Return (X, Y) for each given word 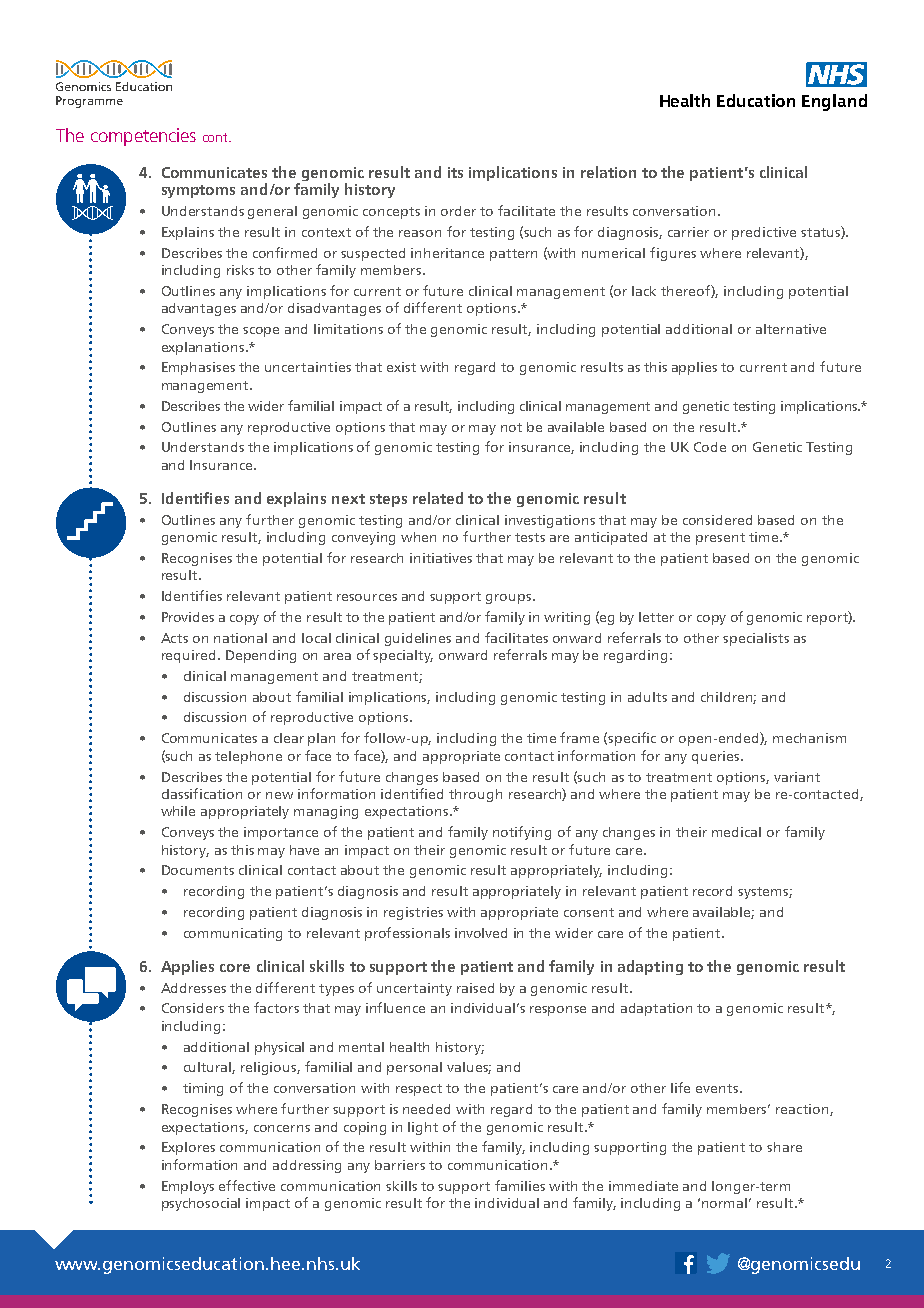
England (834, 102)
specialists (756, 639)
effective (247, 1185)
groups (510, 599)
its (455, 172)
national (240, 638)
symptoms (198, 191)
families (520, 1185)
